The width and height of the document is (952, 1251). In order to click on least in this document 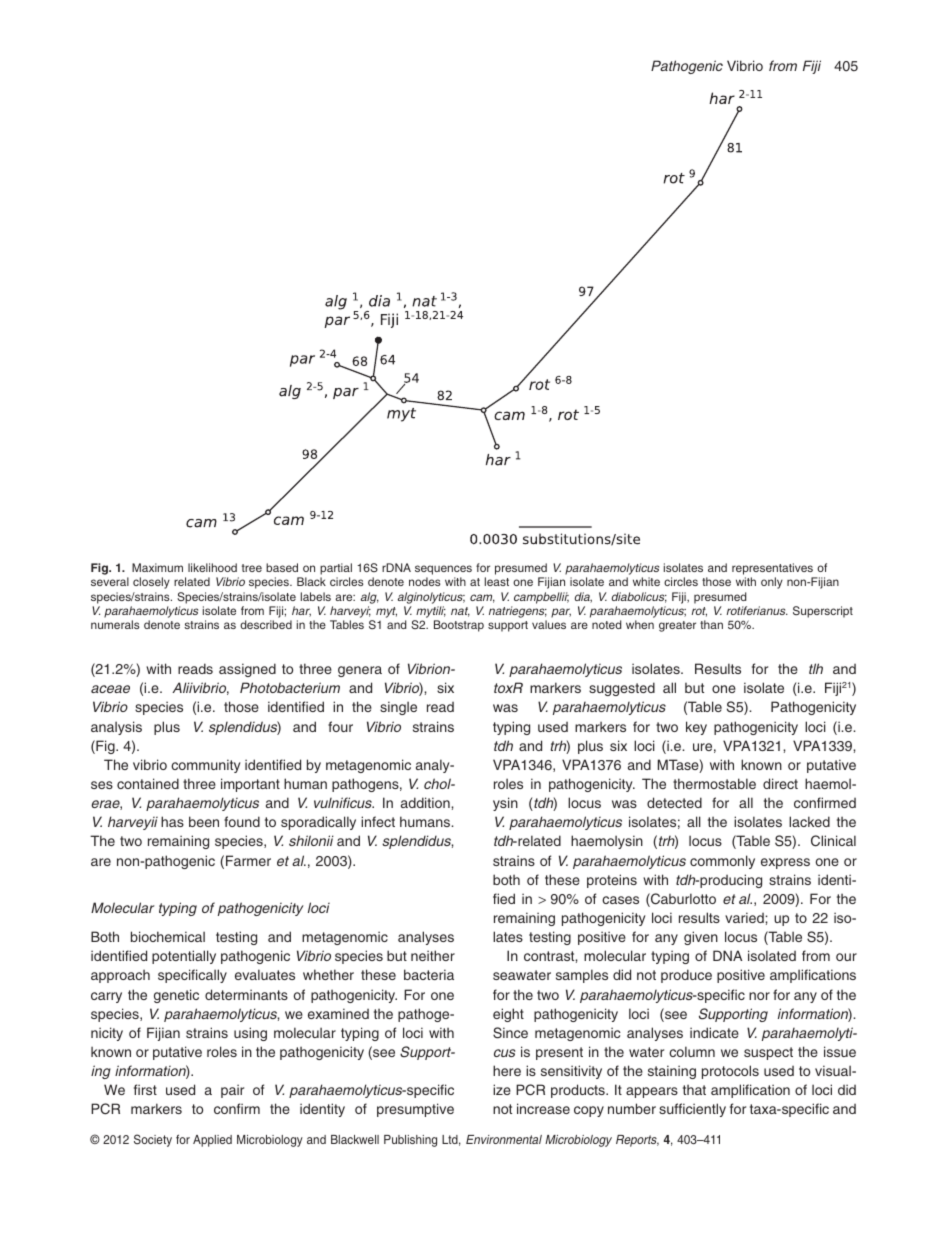, I will do `click(497, 581)`.
